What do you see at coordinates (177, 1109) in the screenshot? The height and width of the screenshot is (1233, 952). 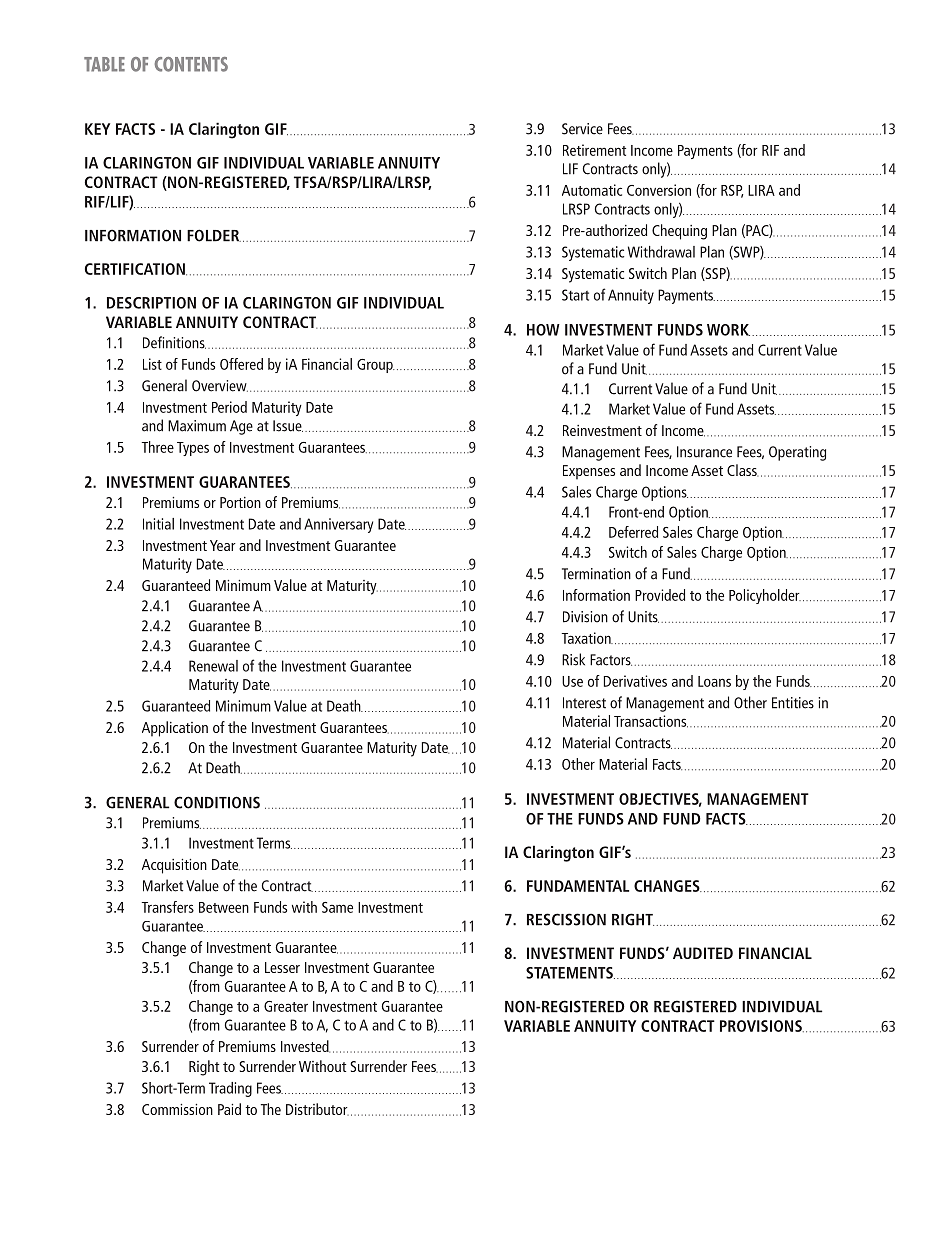 I see `Commission` at bounding box center [177, 1109].
